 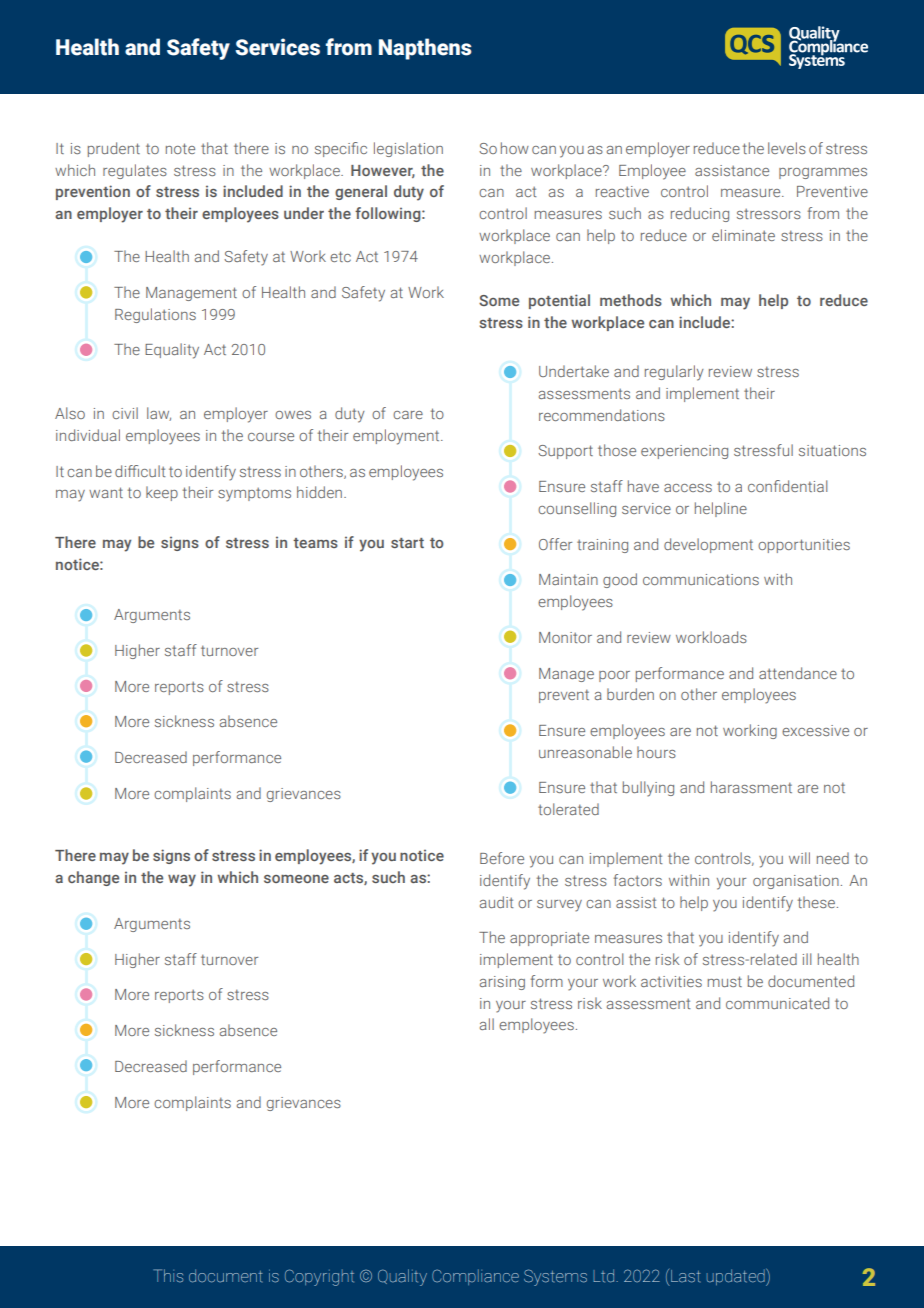 What do you see at coordinates (585, 752) in the screenshot?
I see `unreasonable` at bounding box center [585, 752].
